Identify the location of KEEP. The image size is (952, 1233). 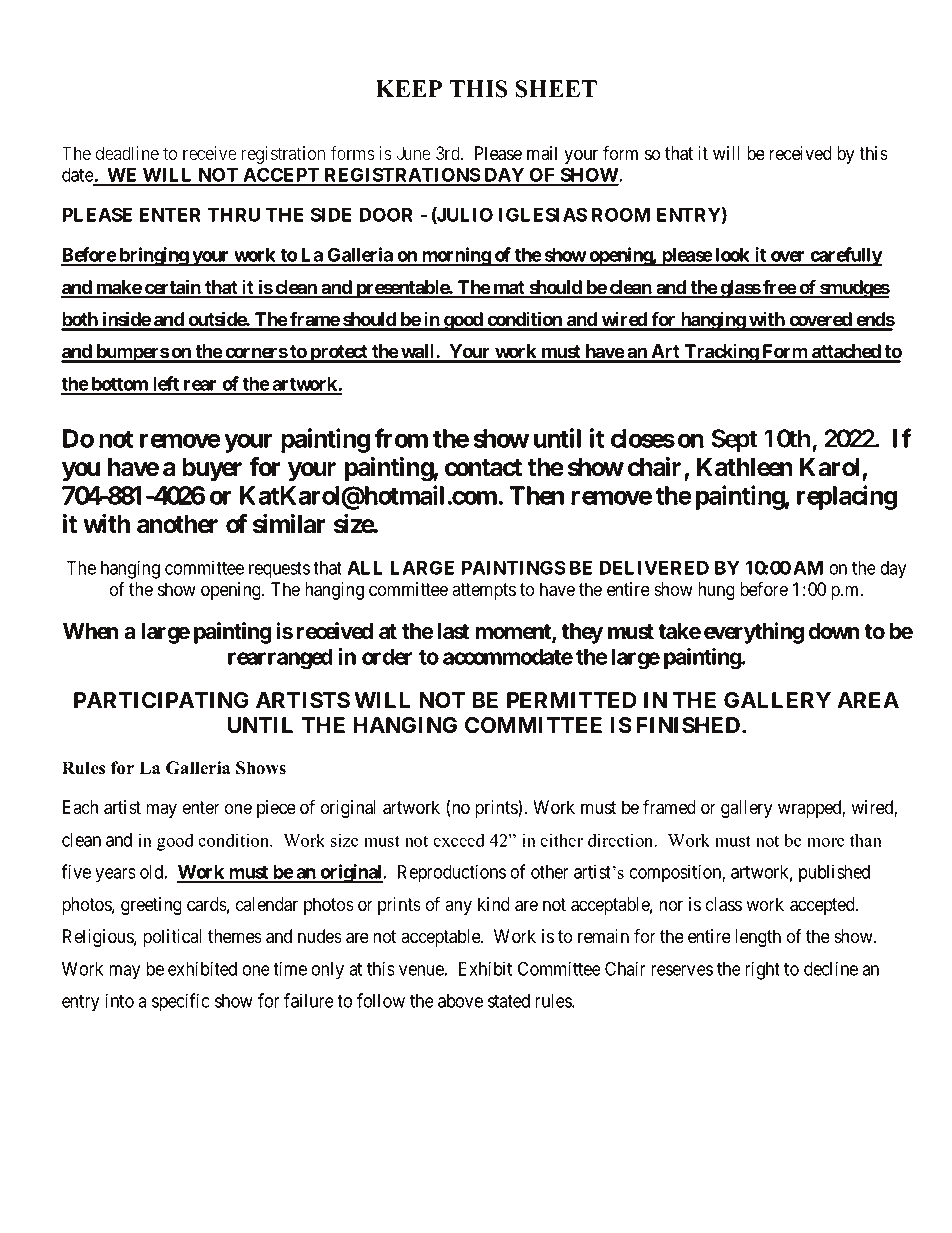
(409, 88).
